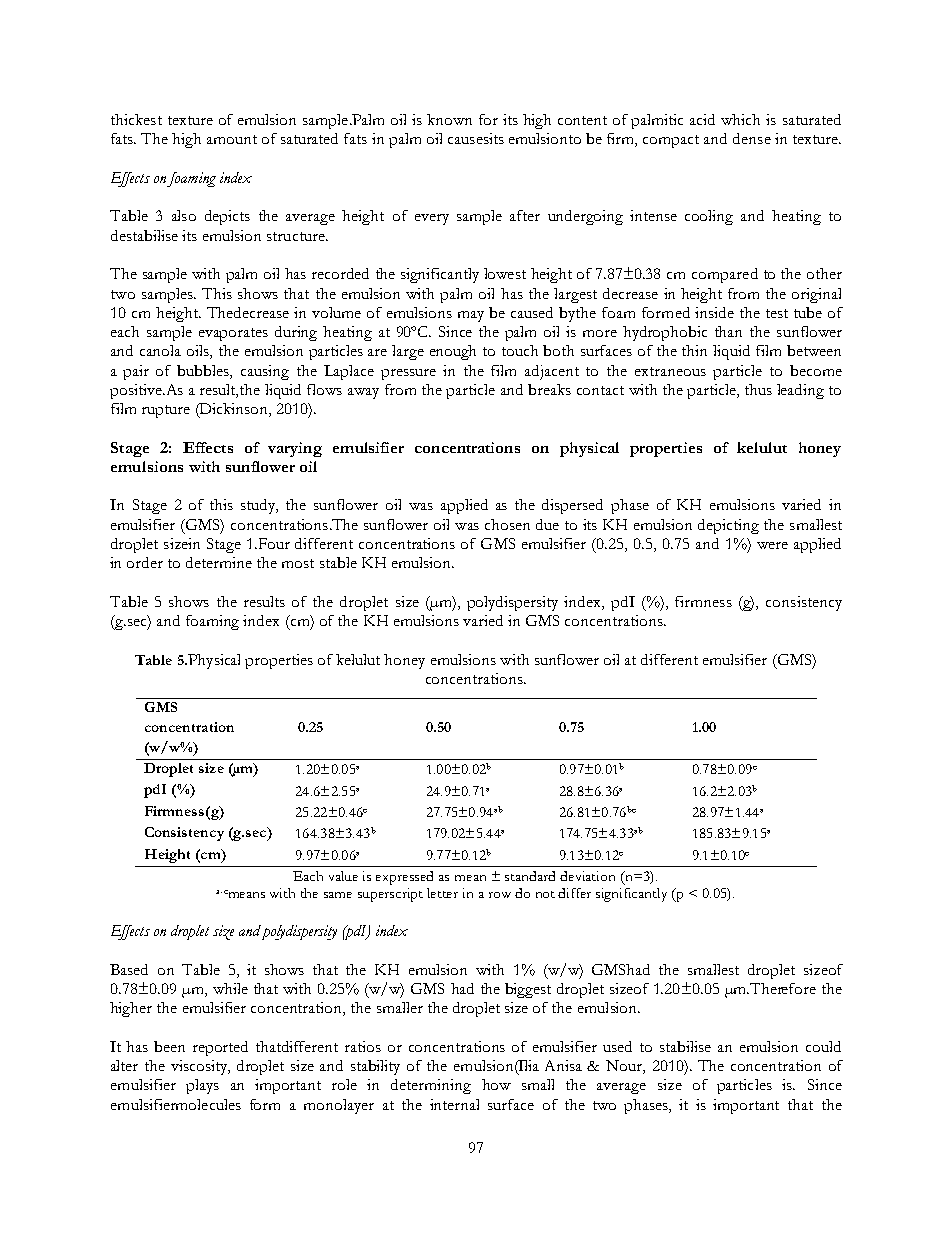 The height and width of the page is (1233, 952). What do you see at coordinates (772, 545) in the page?
I see `were` at bounding box center [772, 545].
